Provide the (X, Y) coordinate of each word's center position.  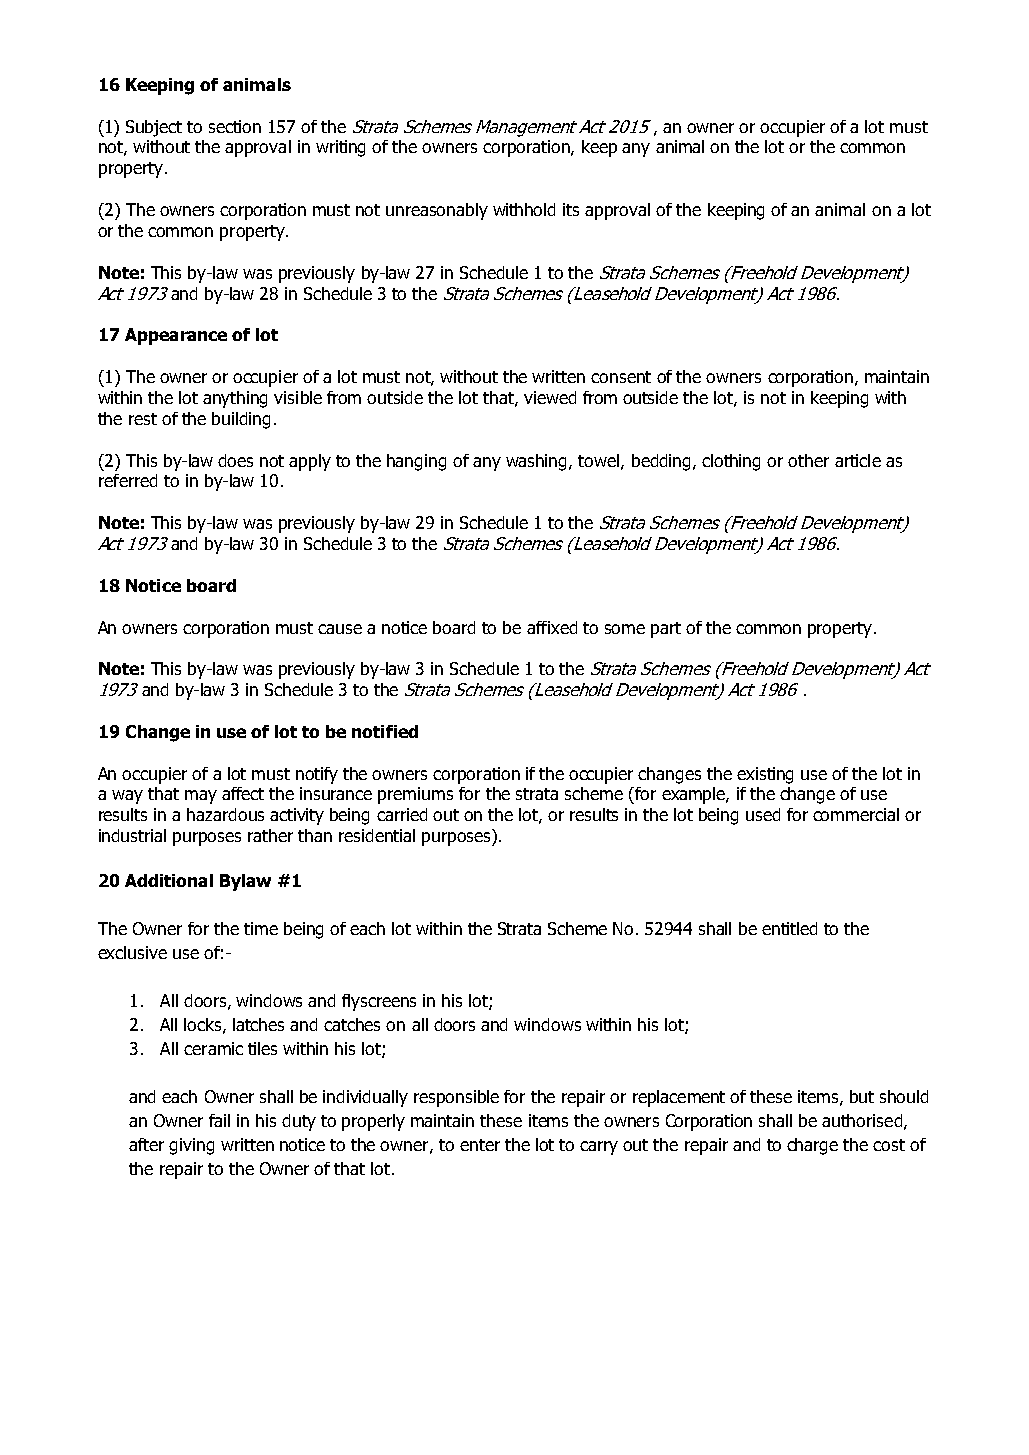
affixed (552, 627)
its (571, 209)
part (666, 630)
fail (219, 1120)
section (235, 126)
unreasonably (437, 211)
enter (480, 1145)
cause (340, 629)
